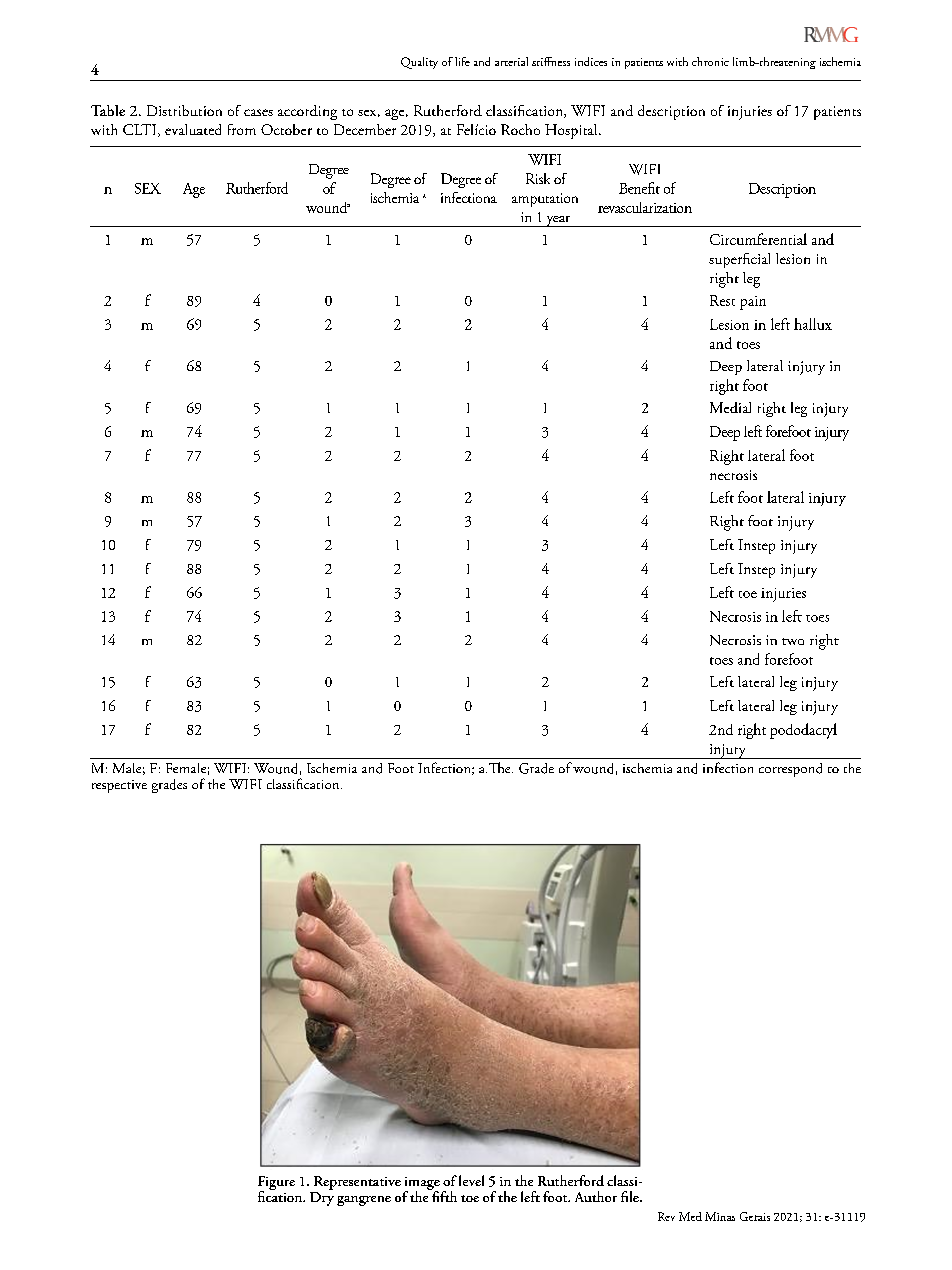 Image resolution: width=952 pixels, height=1270 pixels. Describe the element at coordinates (119, 786) in the screenshot. I see `respective` at that location.
